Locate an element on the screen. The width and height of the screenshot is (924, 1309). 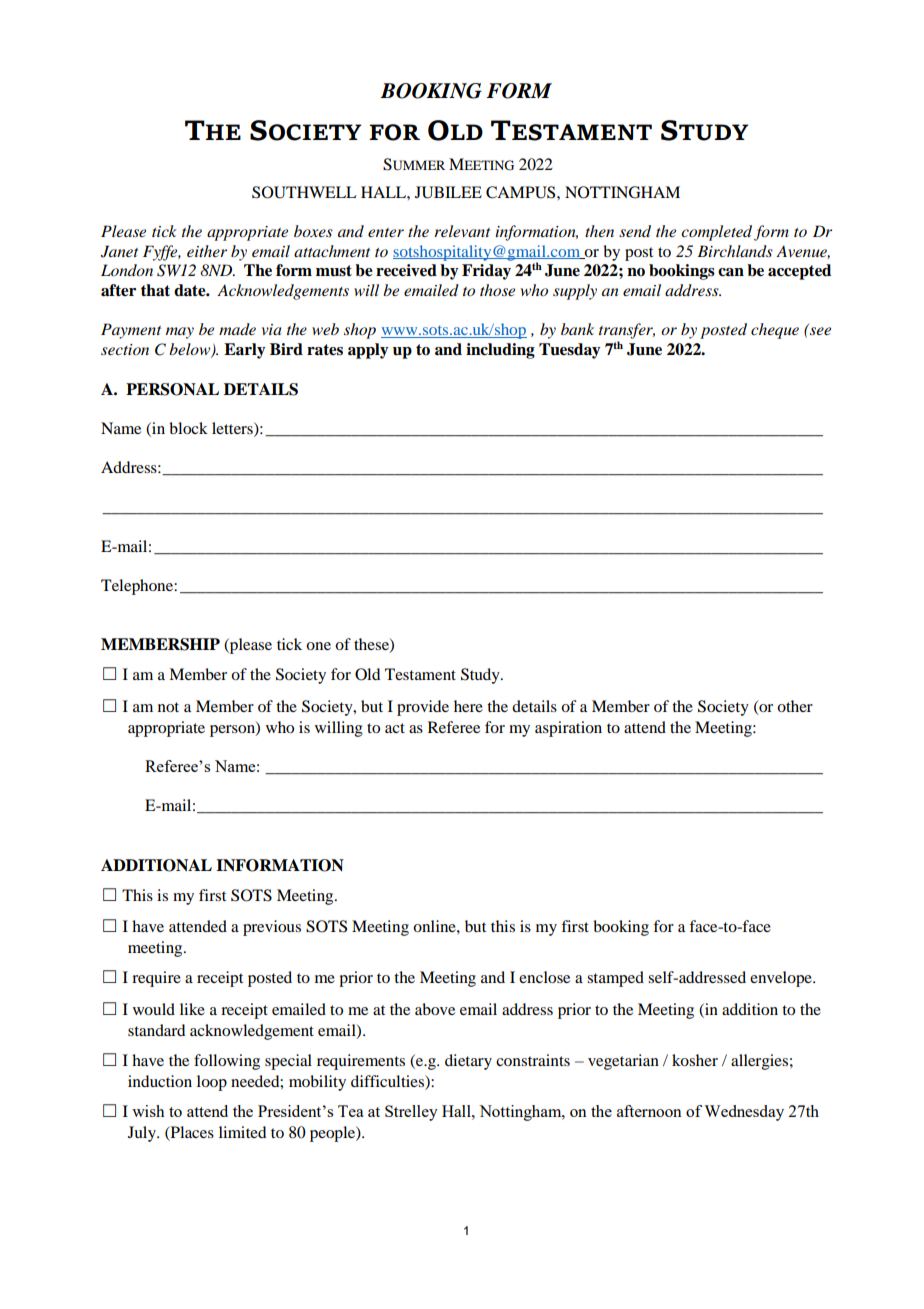
act is located at coordinates (395, 728).
